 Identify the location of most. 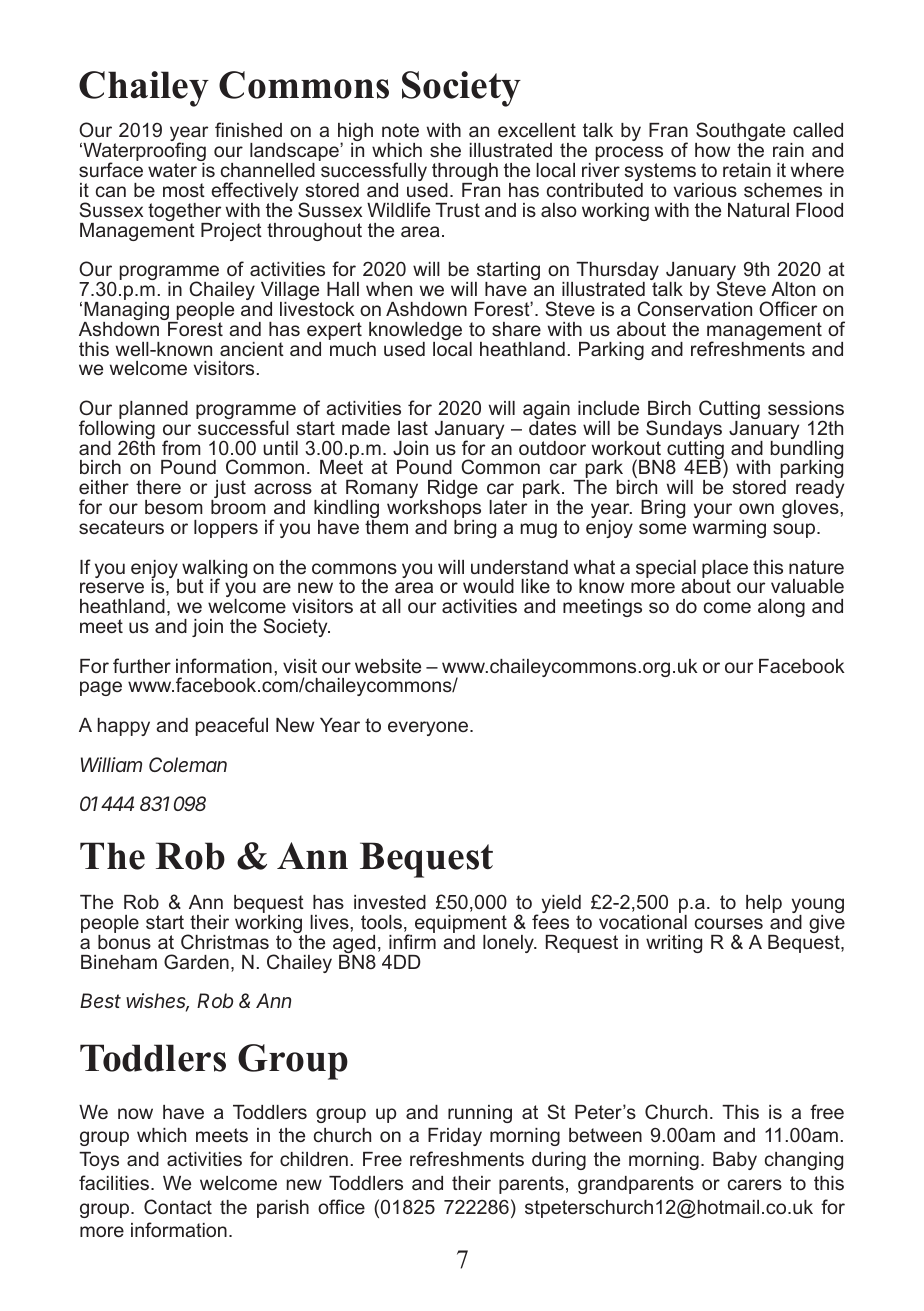
(184, 190).
